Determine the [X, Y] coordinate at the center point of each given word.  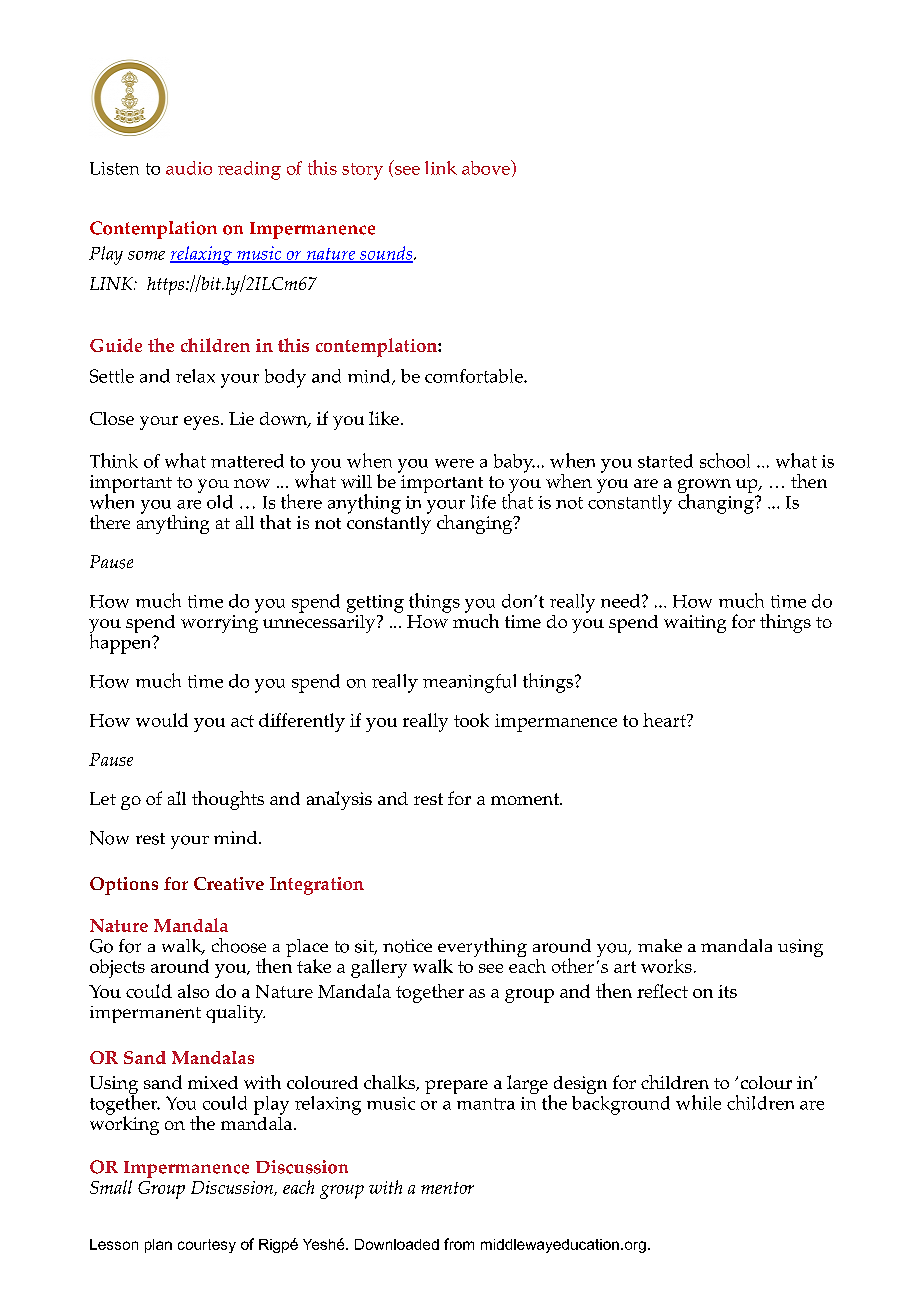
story [362, 171]
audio [189, 168]
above [487, 167]
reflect [662, 991]
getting [375, 604]
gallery [379, 968]
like [384, 418]
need [620, 601]
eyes [203, 423]
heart [665, 720]
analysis [339, 800]
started [665, 461]
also [193, 991]
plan [158, 1246]
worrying [219, 624]
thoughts [228, 800]
